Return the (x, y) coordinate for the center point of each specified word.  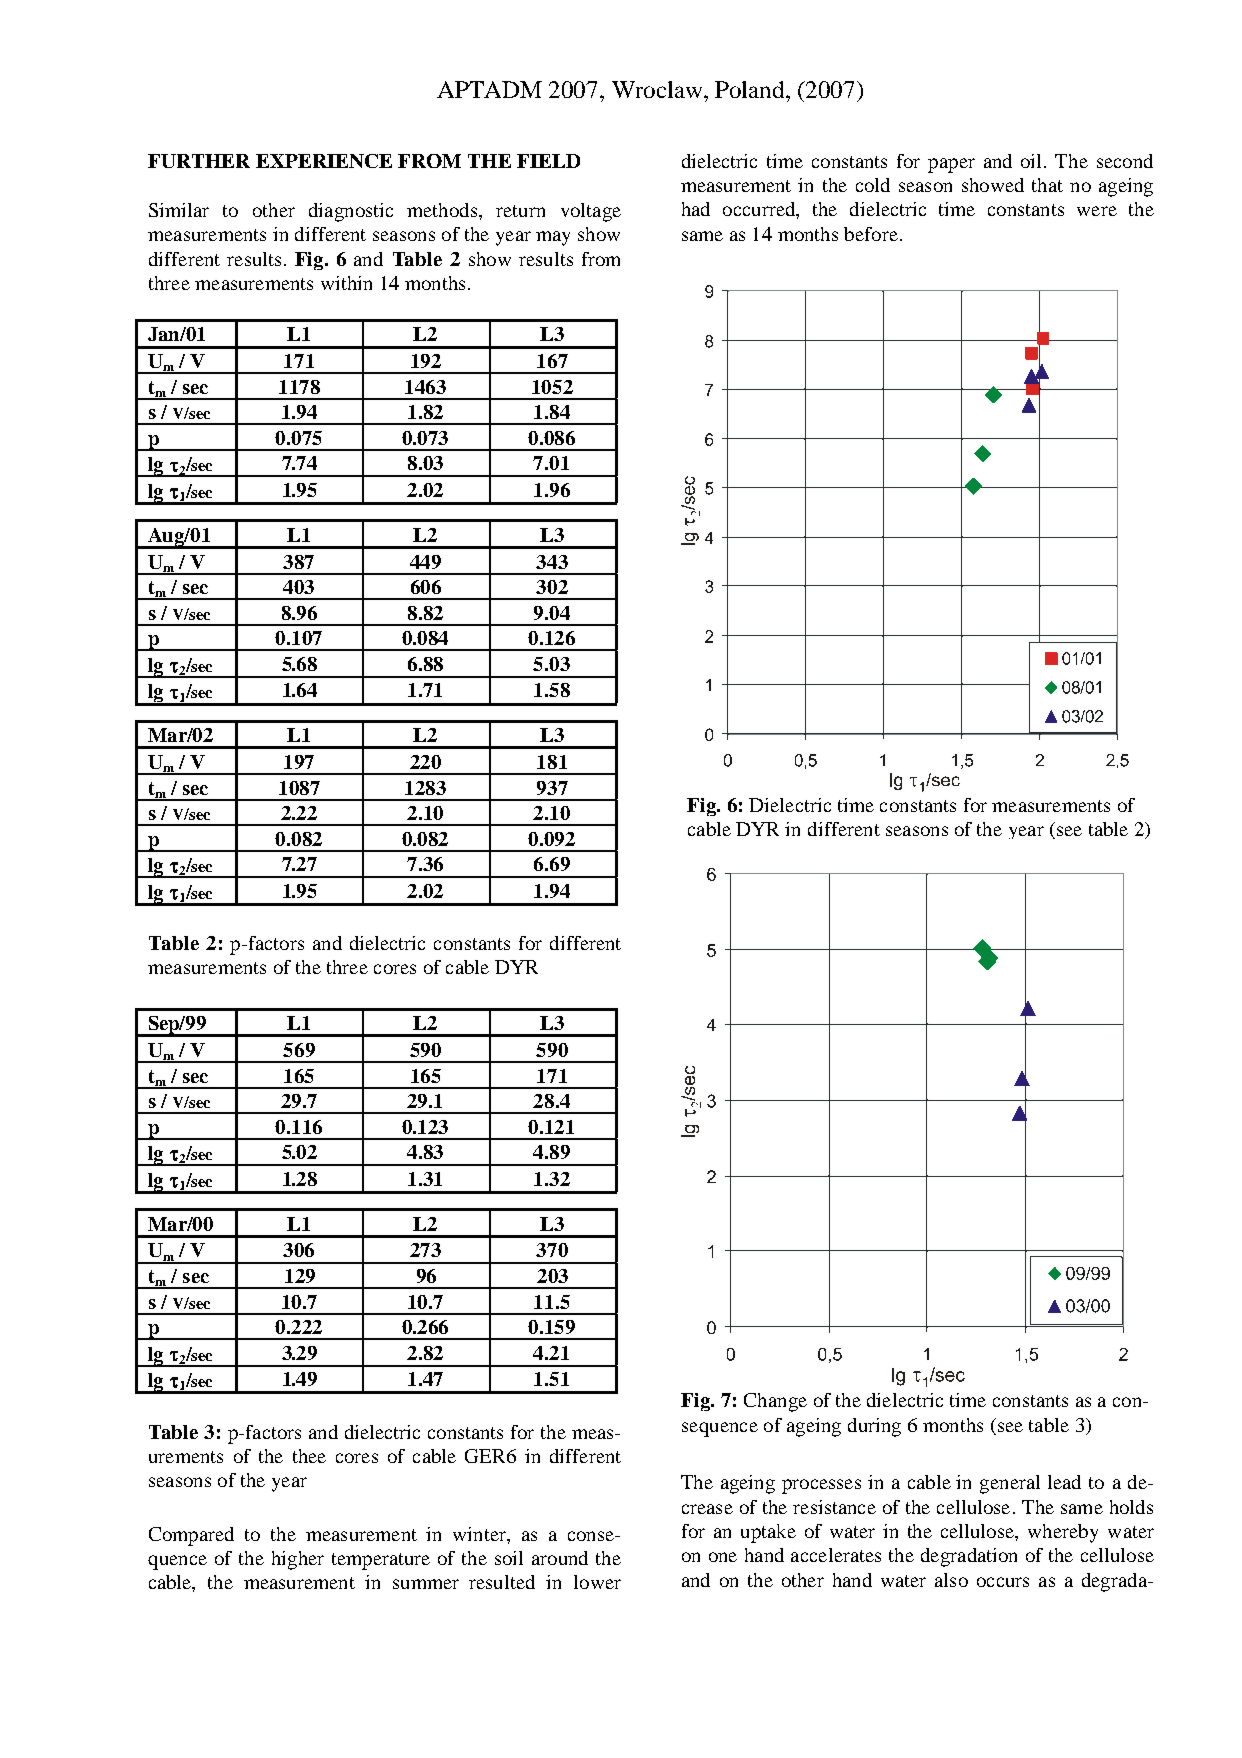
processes (821, 1486)
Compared (191, 1536)
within (346, 283)
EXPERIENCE (324, 161)
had (696, 209)
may (553, 238)
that (1047, 185)
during (874, 1427)
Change (775, 1402)
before (871, 234)
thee (309, 1456)
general (1010, 1484)
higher (298, 1560)
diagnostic (351, 212)
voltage (591, 212)
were (1097, 211)
